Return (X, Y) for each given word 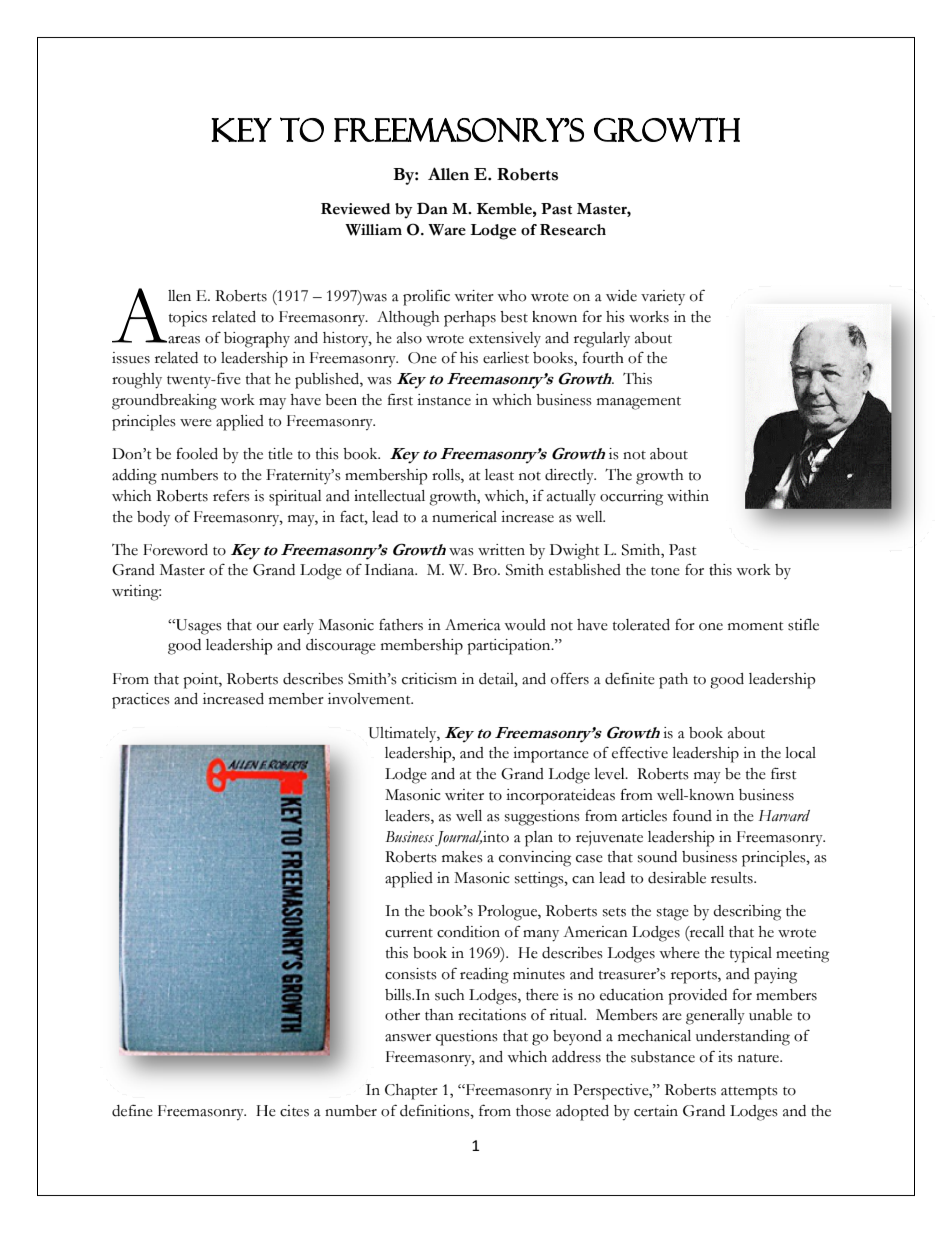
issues (131, 358)
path (673, 681)
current (409, 933)
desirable (677, 878)
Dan (432, 208)
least (499, 475)
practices (141, 701)
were (196, 423)
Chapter (411, 1092)
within (688, 496)
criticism (429, 679)
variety (663, 298)
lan (543, 837)
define (132, 1111)
